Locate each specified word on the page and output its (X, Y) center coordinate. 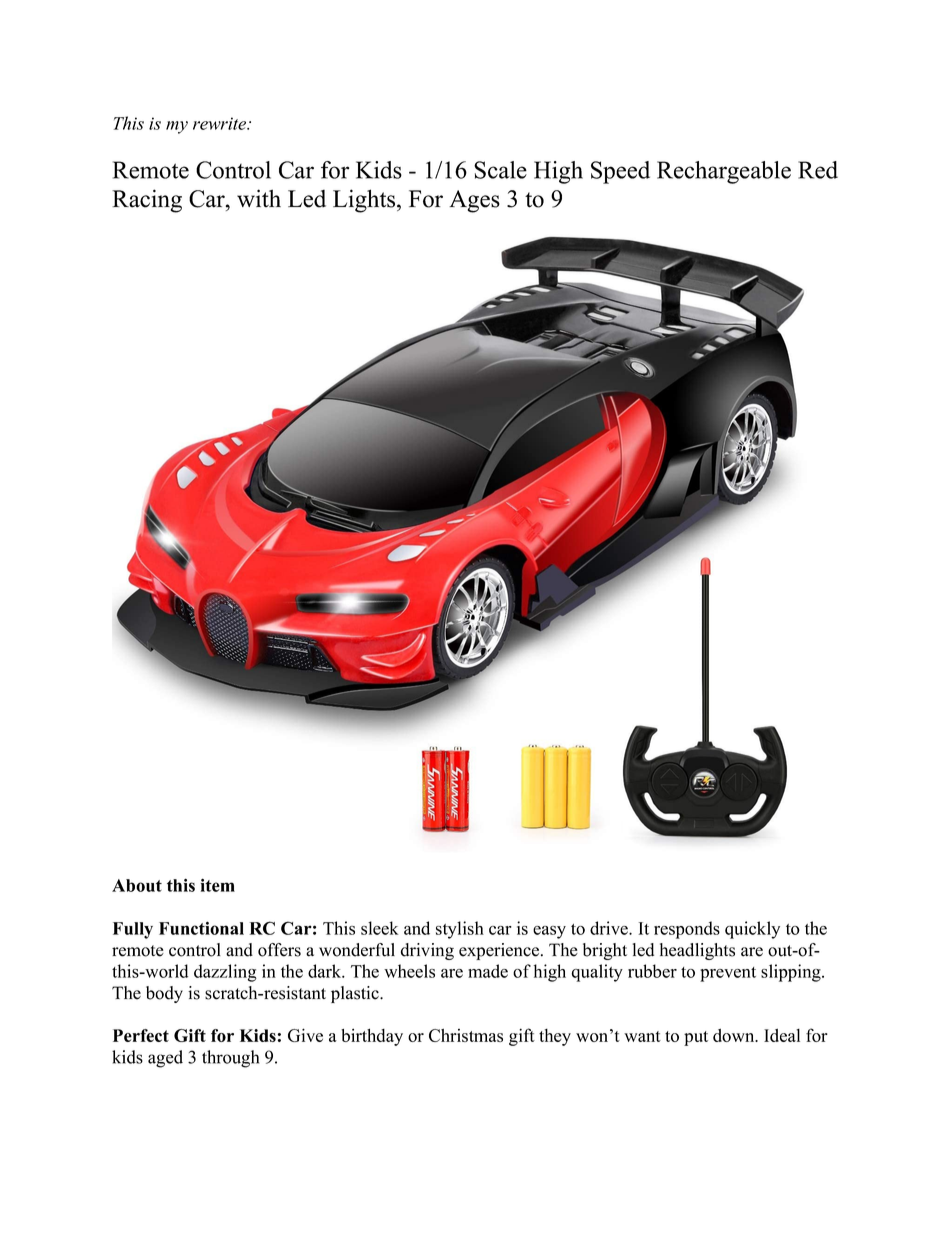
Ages (474, 201)
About (137, 885)
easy (549, 932)
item (218, 885)
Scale (500, 170)
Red (818, 170)
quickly (752, 930)
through (230, 1059)
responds (687, 930)
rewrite (221, 123)
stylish (460, 930)
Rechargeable (724, 172)
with (259, 198)
